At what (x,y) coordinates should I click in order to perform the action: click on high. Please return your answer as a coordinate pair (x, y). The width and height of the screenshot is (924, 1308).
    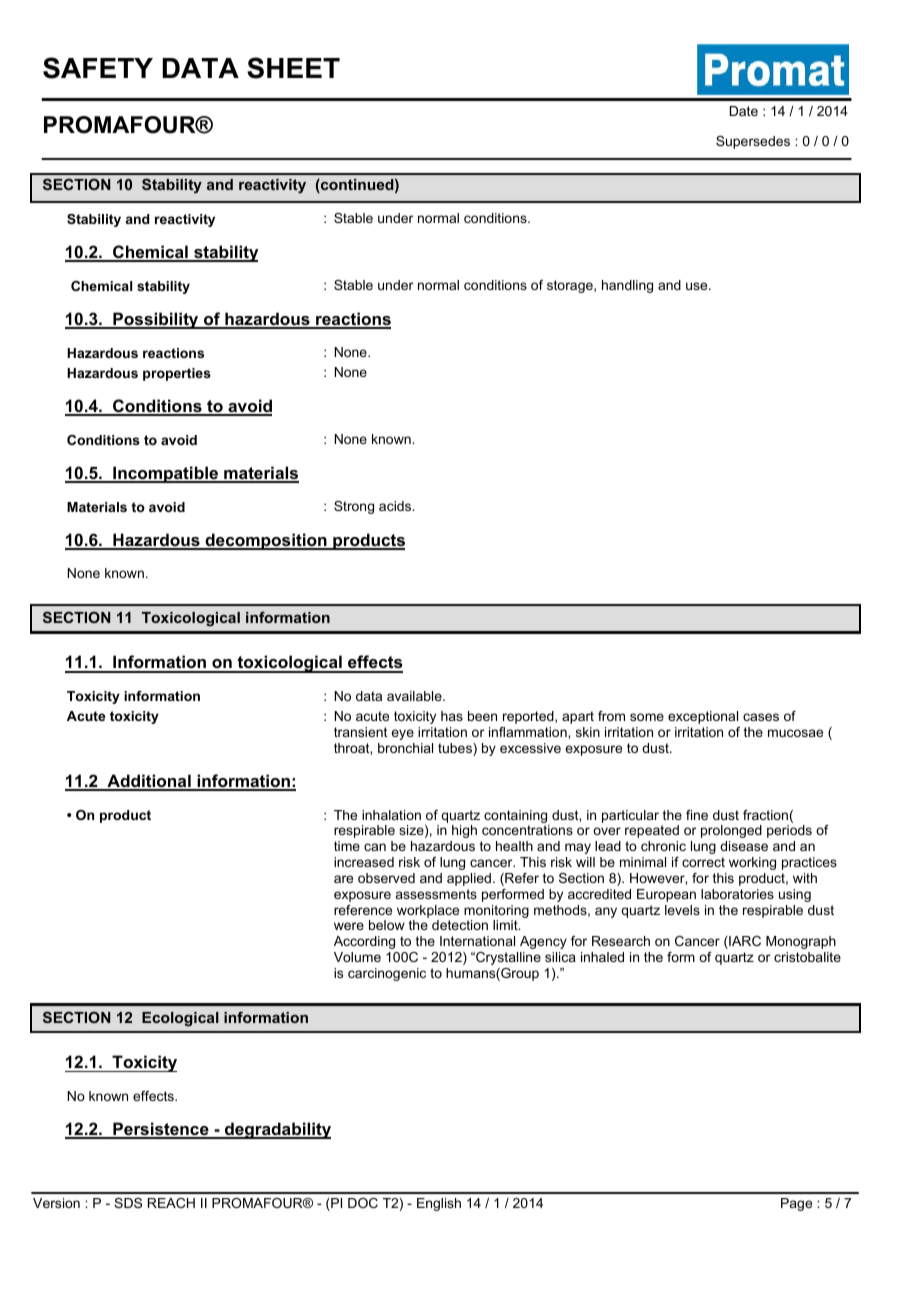
    Looking at the image, I should click on (464, 831).
